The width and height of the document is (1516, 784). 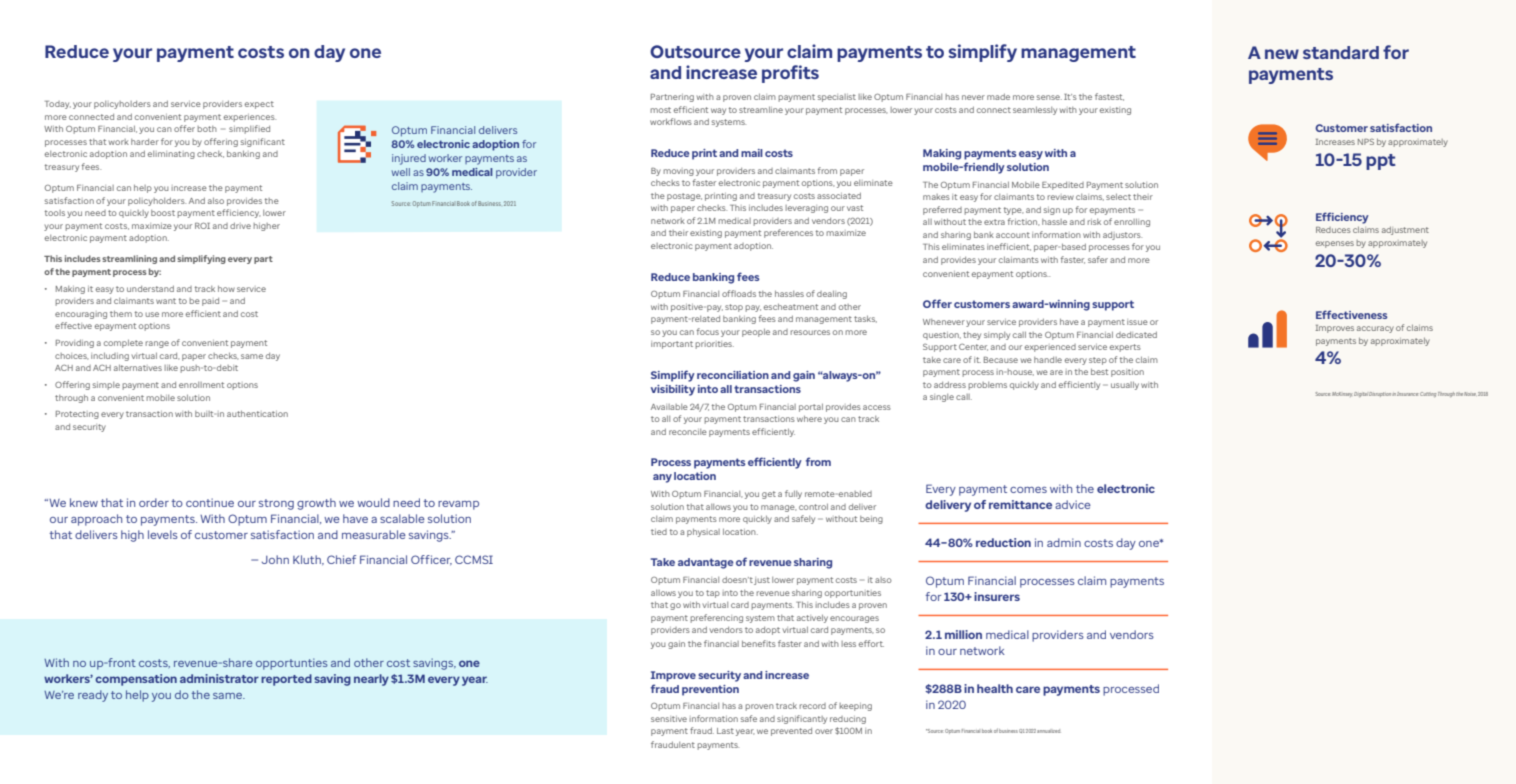 What do you see at coordinates (240, 226) in the document?
I see `drive` at bounding box center [240, 226].
